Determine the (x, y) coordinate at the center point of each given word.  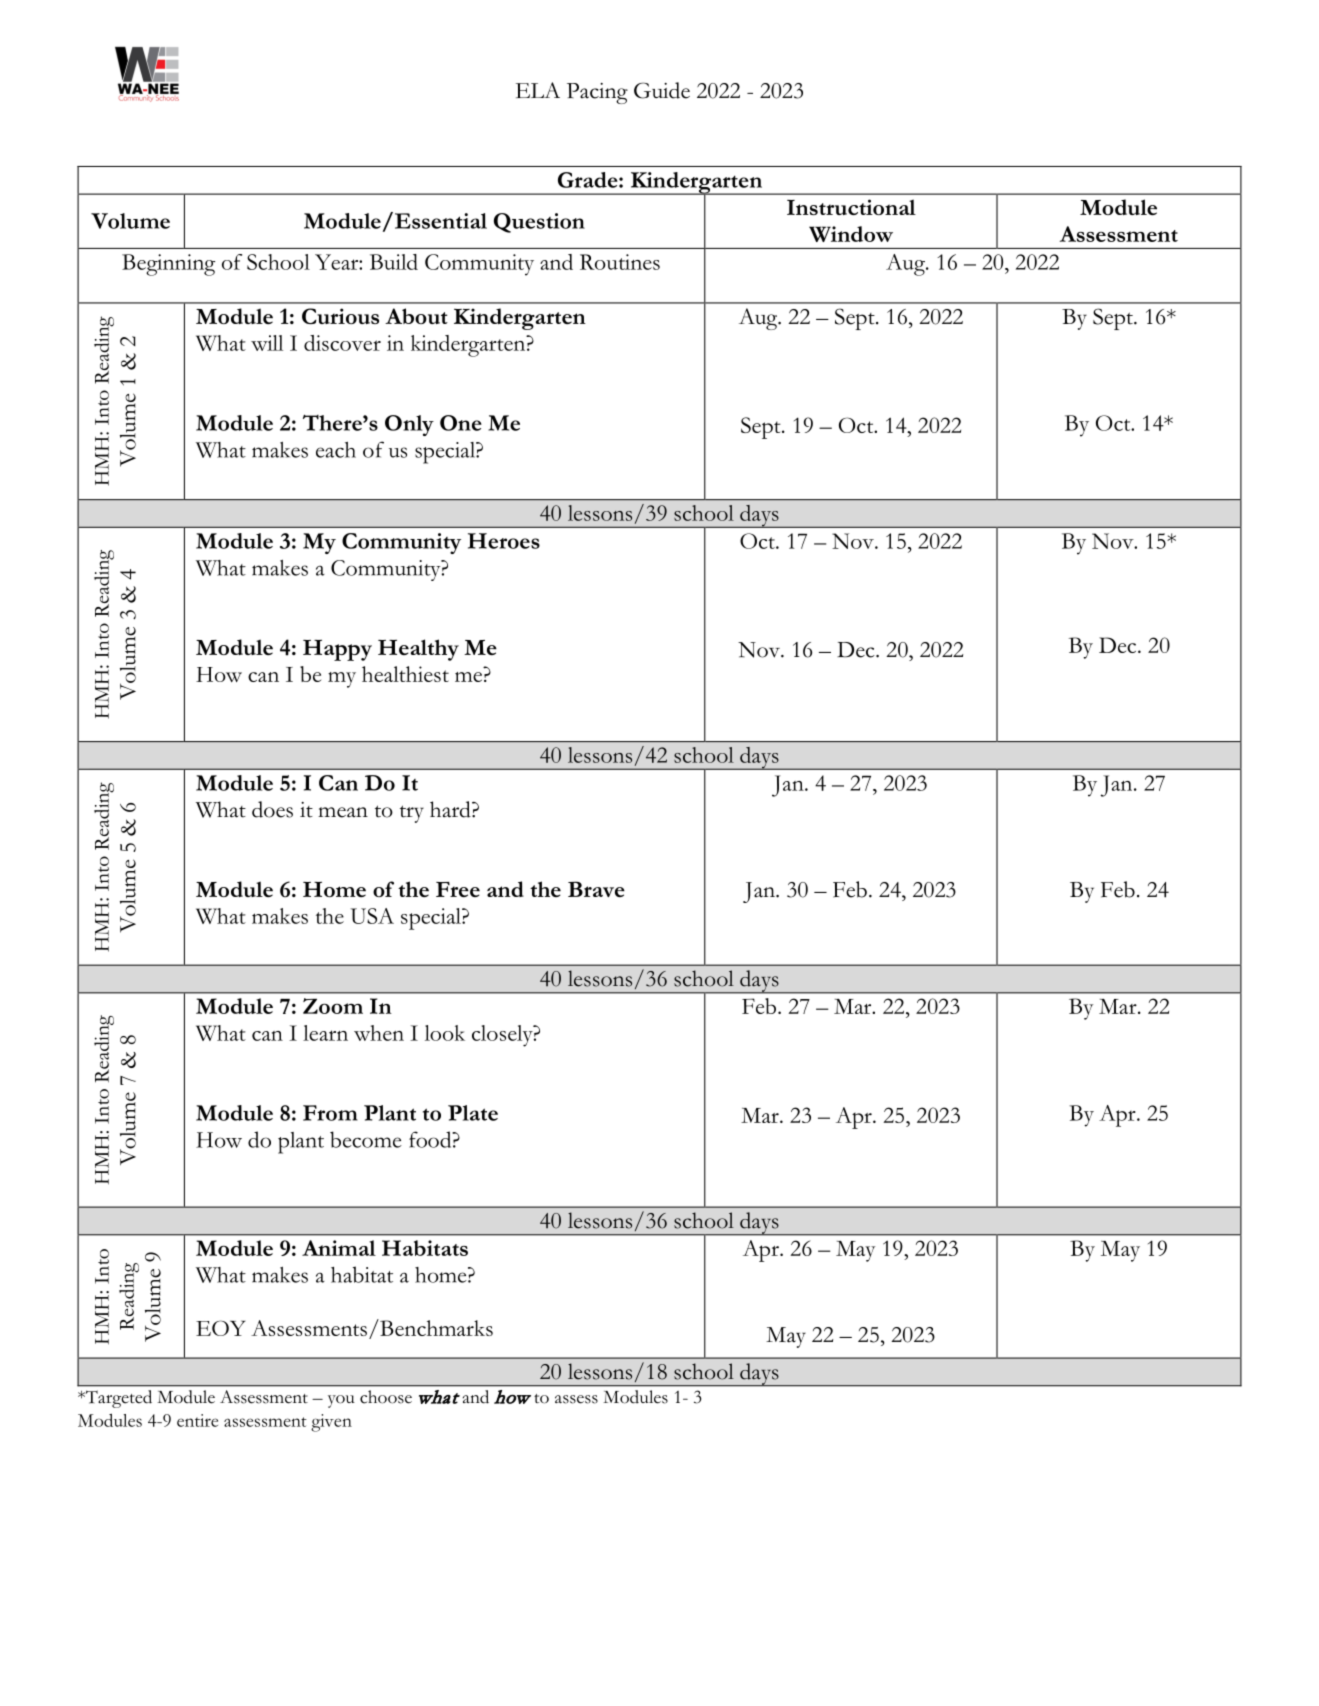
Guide (662, 90)
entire (197, 1420)
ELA (538, 90)
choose (386, 1397)
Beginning (168, 265)
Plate (473, 1113)
